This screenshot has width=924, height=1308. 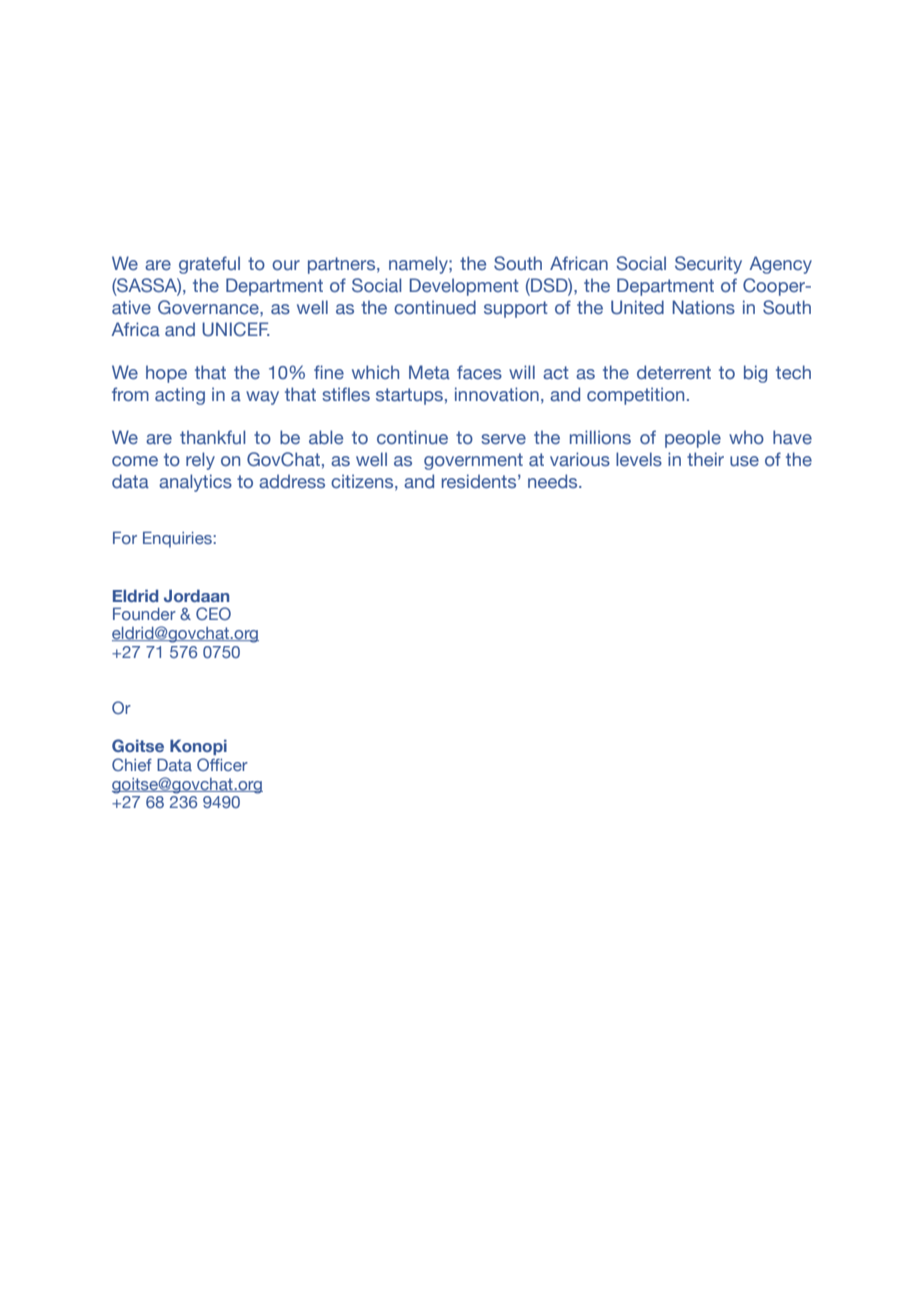 I want to click on Founder, so click(x=144, y=613).
